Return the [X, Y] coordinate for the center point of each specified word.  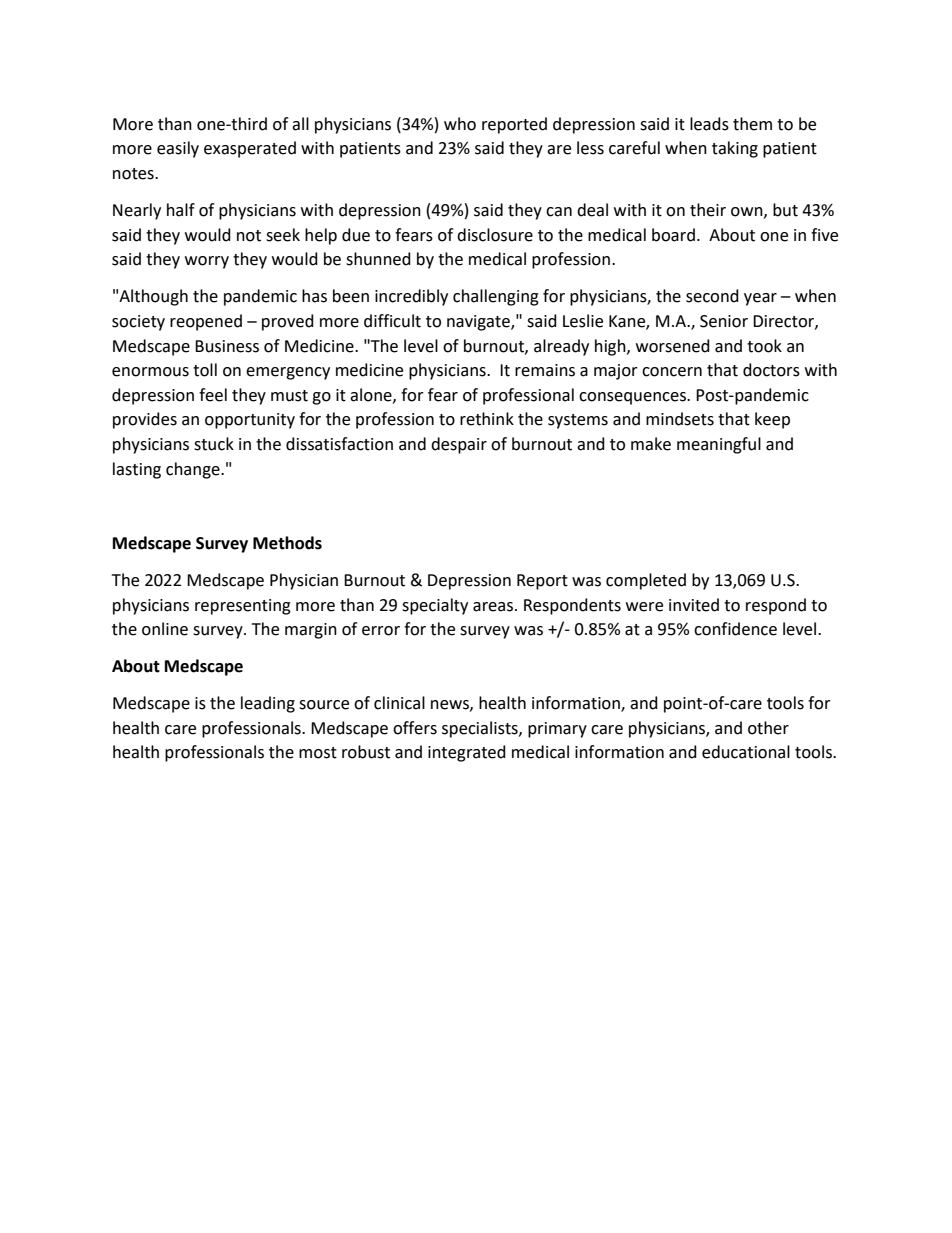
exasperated [250, 149]
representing [243, 607]
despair [459, 445]
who [460, 124]
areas [494, 607]
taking [735, 149]
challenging [496, 297]
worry [207, 262]
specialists [481, 729]
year [760, 299]
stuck [214, 444]
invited [694, 605]
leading [268, 704]
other [768, 728]
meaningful [719, 445]
